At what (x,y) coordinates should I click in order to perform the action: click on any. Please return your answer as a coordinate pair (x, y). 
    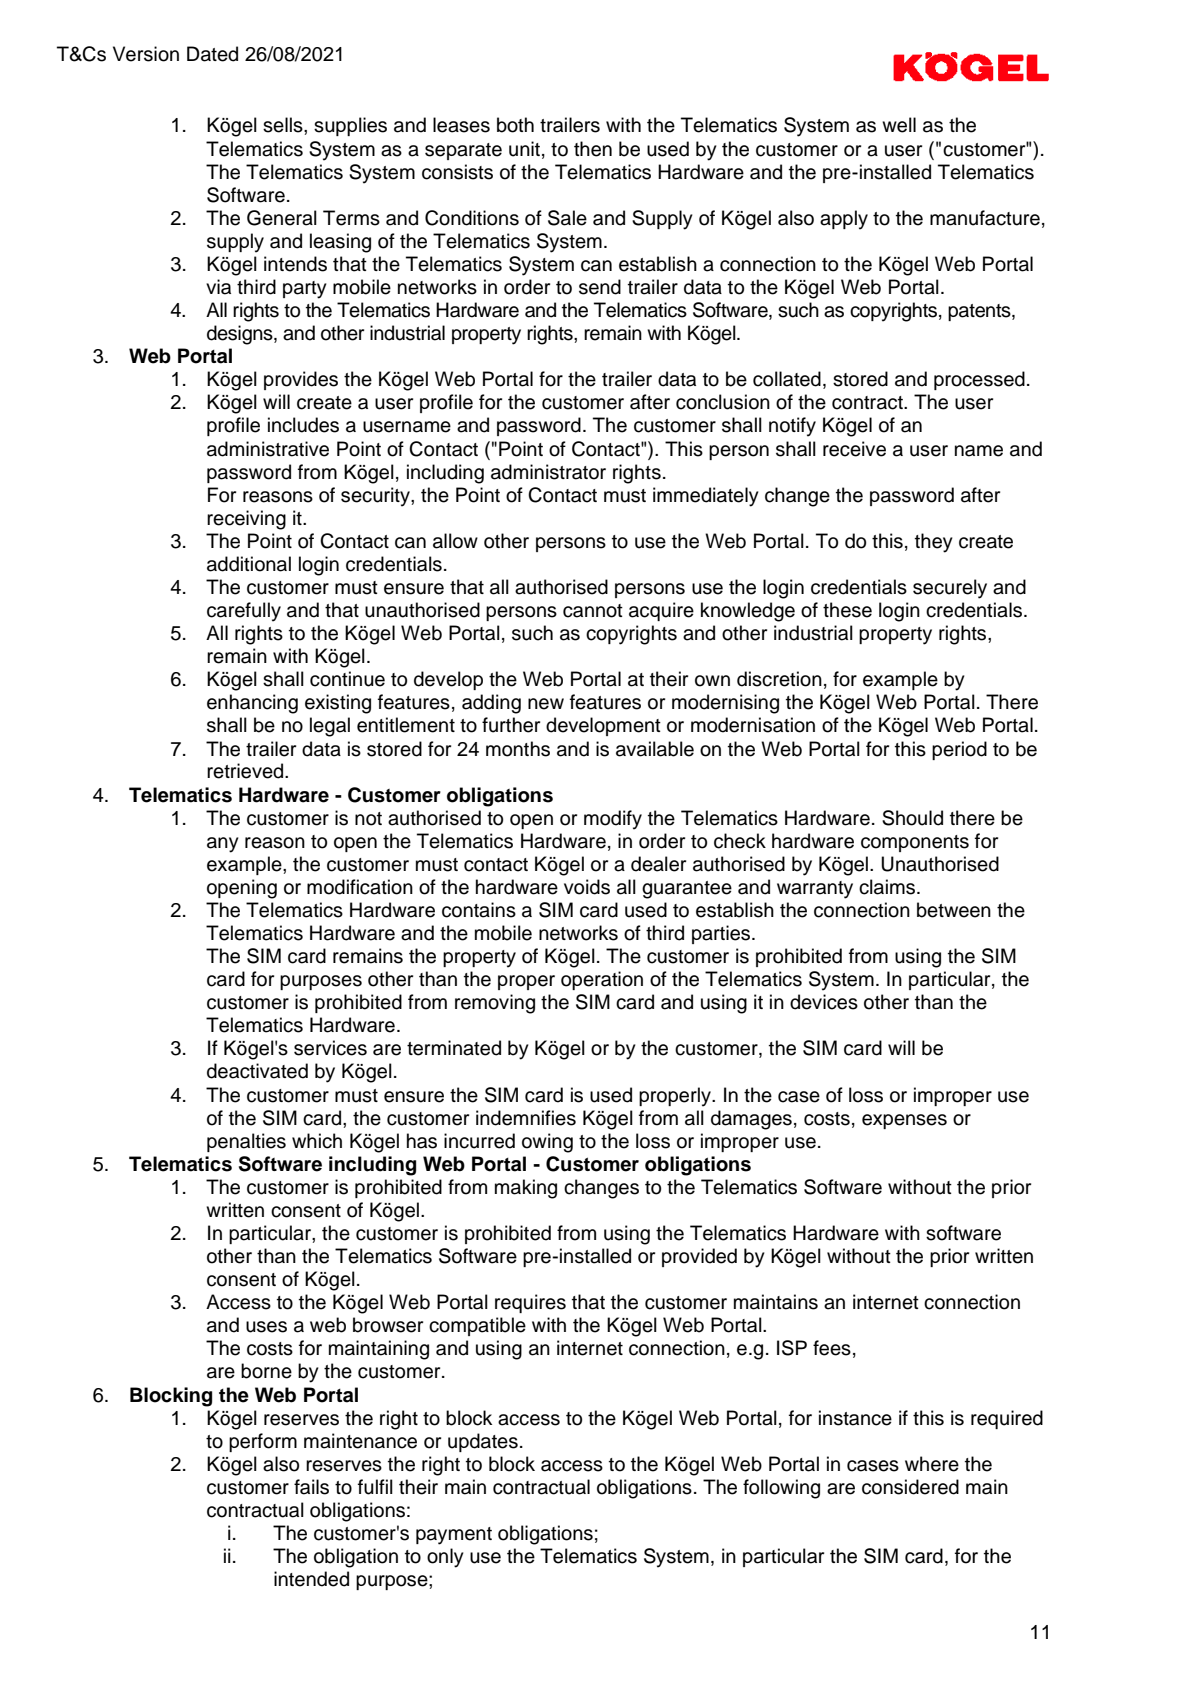
    Looking at the image, I should click on (223, 845).
